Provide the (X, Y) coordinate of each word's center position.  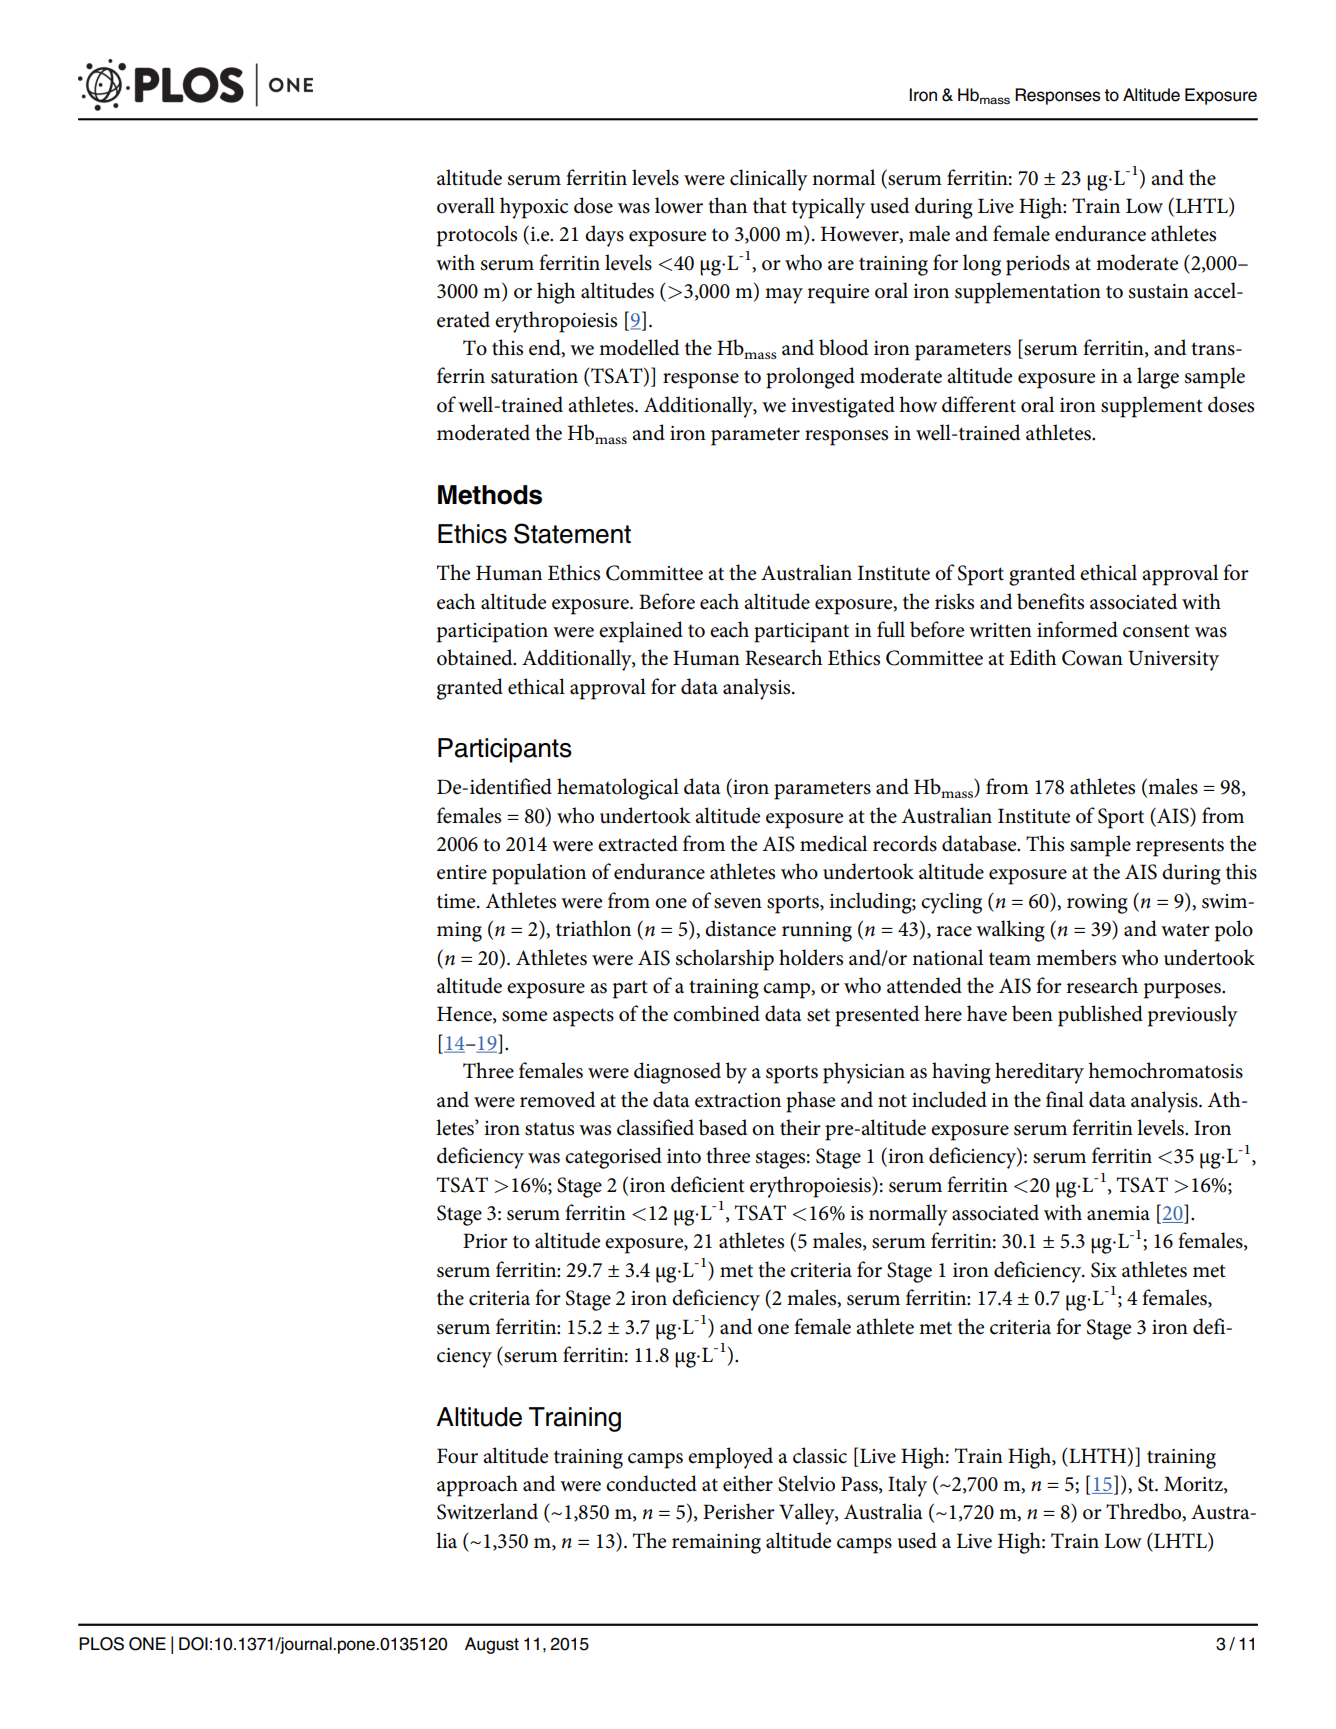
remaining (716, 1544)
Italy (907, 1486)
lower (679, 205)
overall (466, 205)
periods (1038, 265)
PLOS (101, 1644)
